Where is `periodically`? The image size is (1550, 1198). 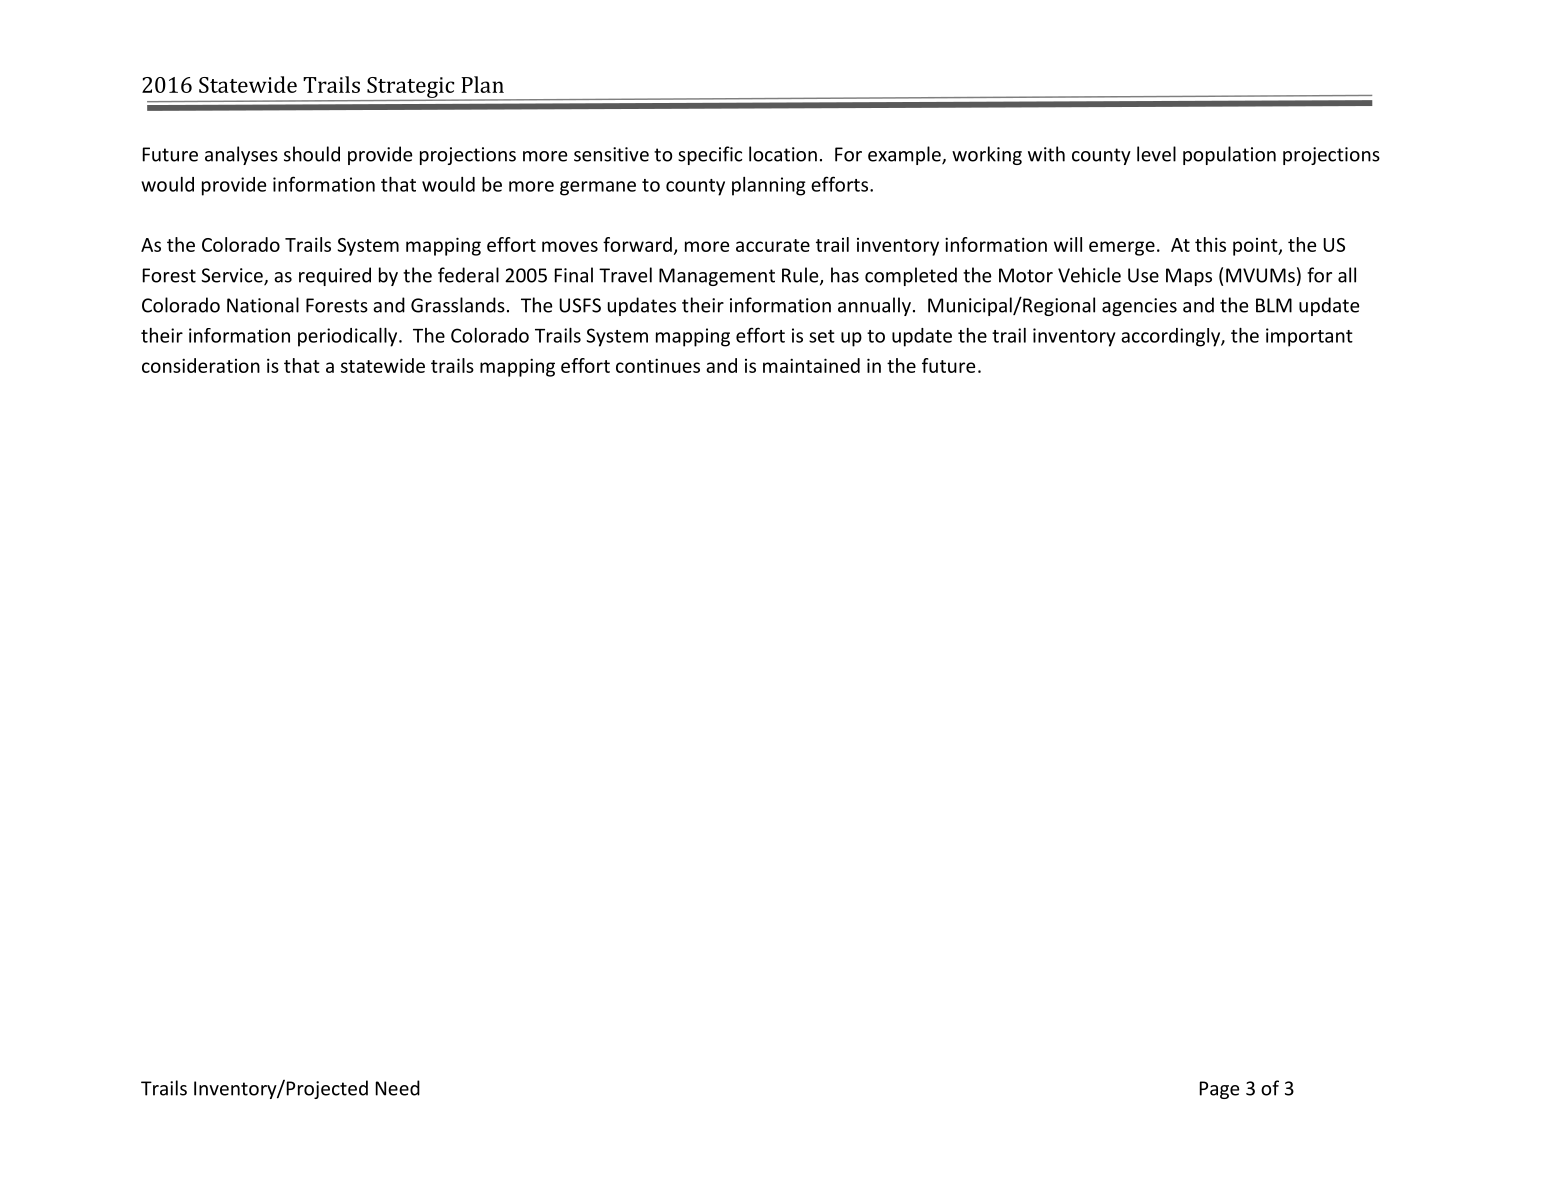 periodically is located at coordinates (349, 337).
